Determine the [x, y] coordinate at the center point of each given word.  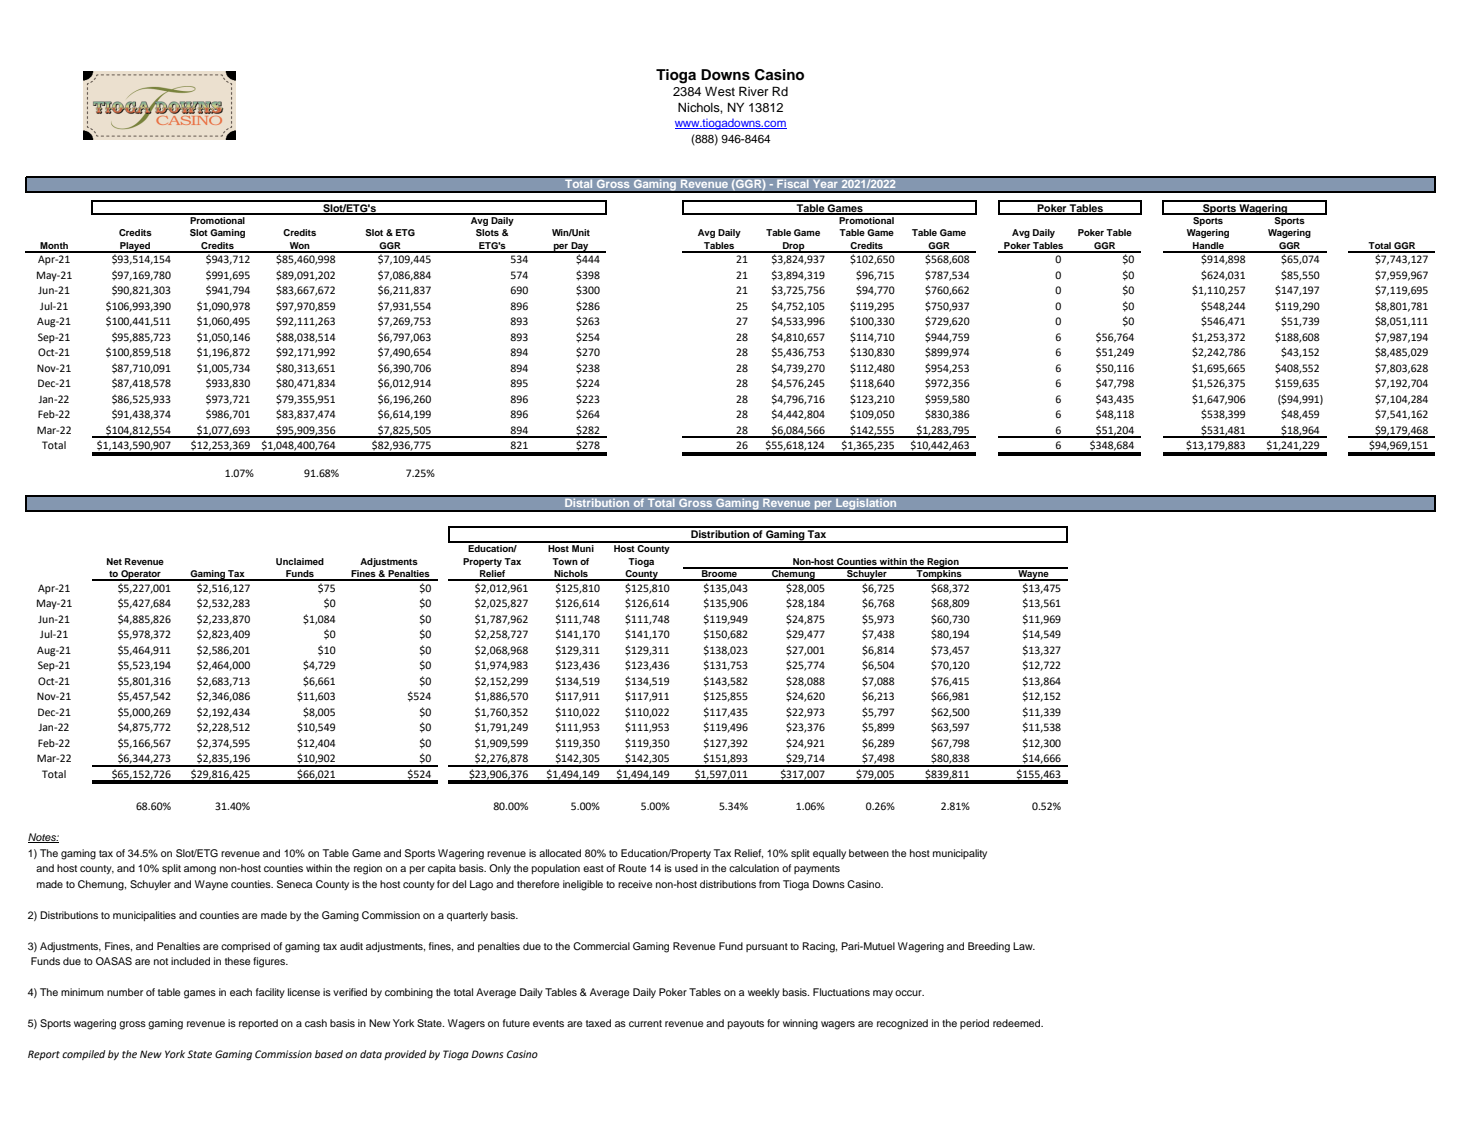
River [754, 91]
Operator [141, 575]
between [869, 853]
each [241, 992]
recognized [902, 1024]
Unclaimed [300, 561]
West [720, 91]
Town [565, 561]
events [548, 1023]
